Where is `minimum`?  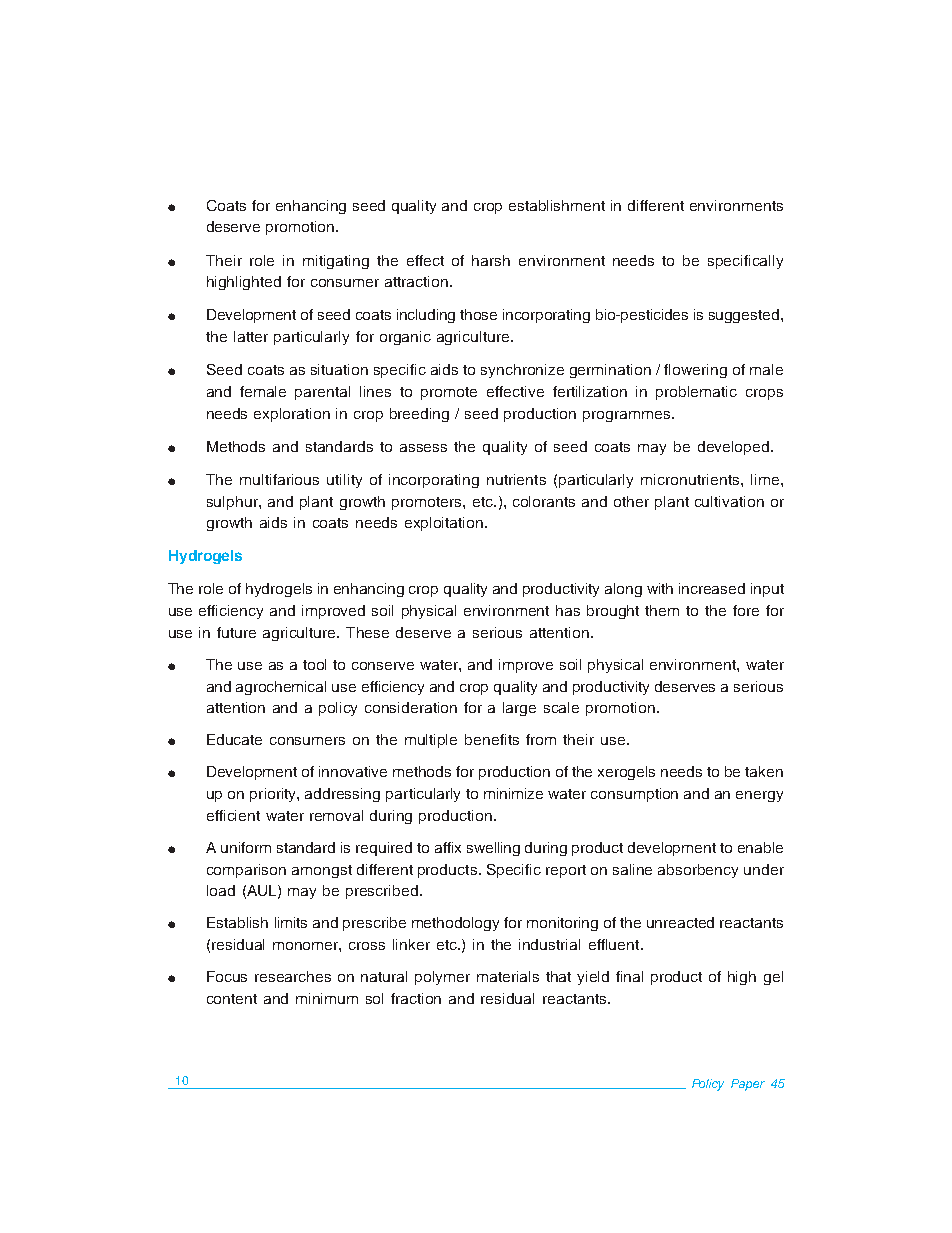
minimum is located at coordinates (327, 998).
